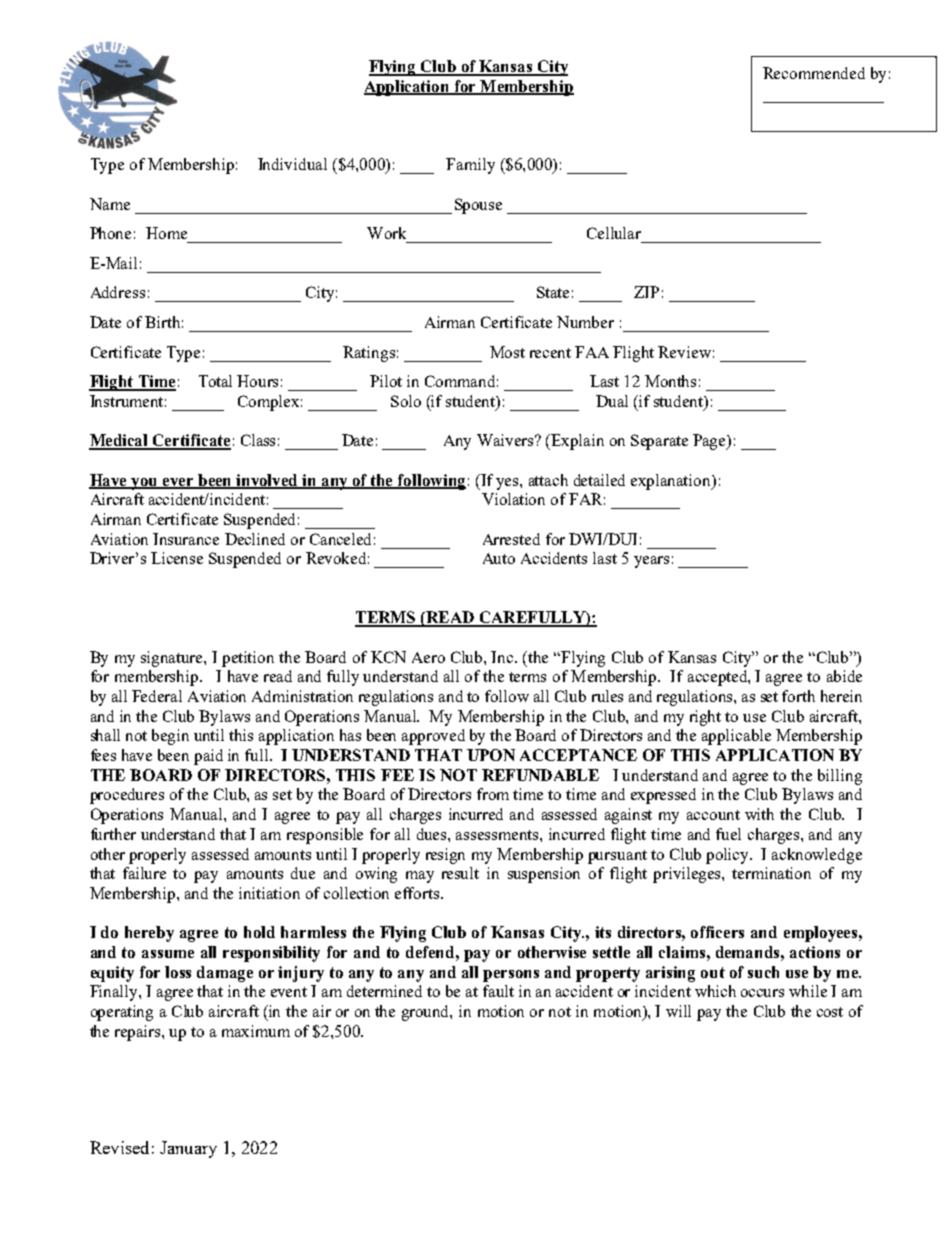 Image resolution: width=952 pixels, height=1233 pixels. What do you see at coordinates (188, 1149) in the page?
I see `January` at bounding box center [188, 1149].
